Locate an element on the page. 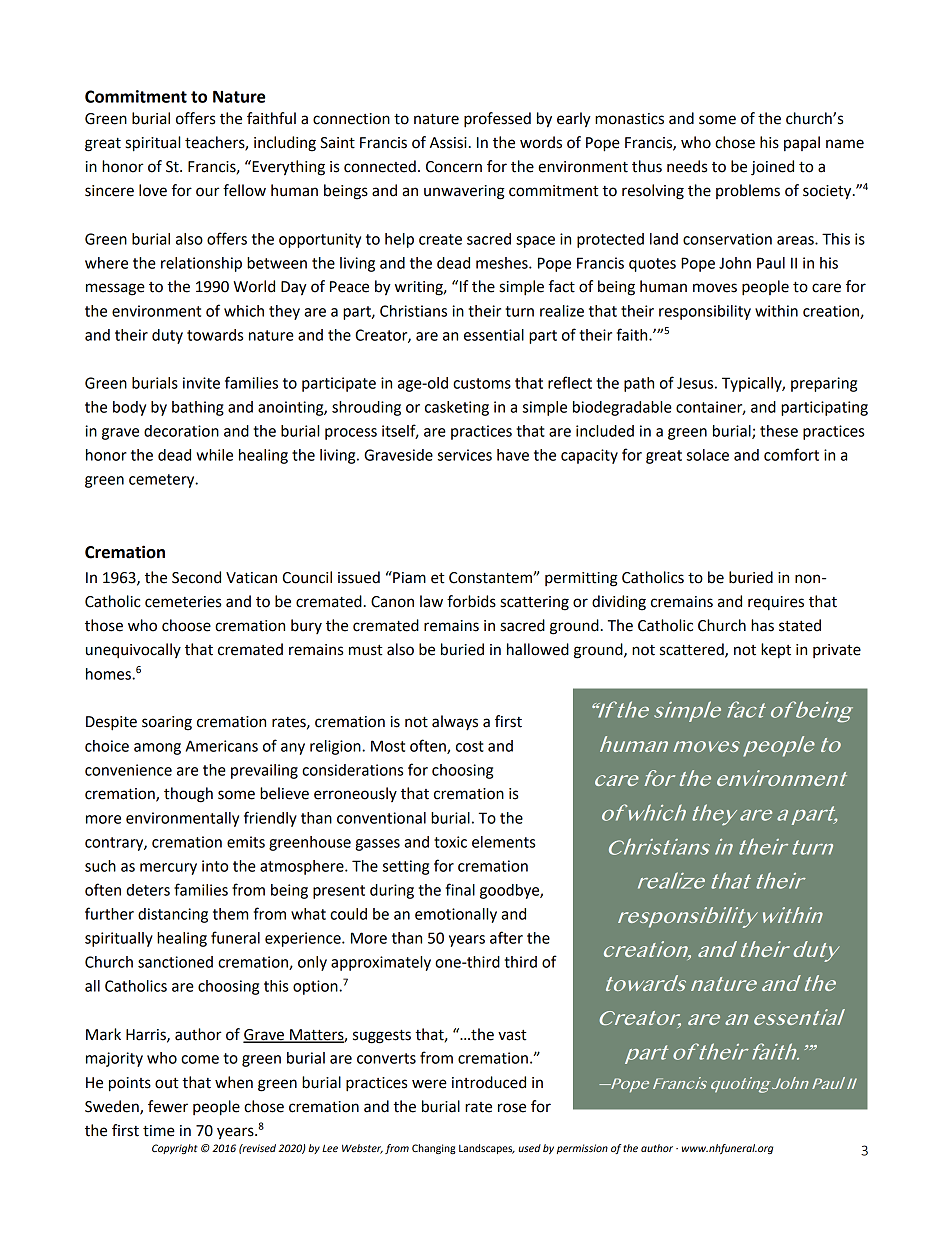  forbids is located at coordinates (471, 601).
